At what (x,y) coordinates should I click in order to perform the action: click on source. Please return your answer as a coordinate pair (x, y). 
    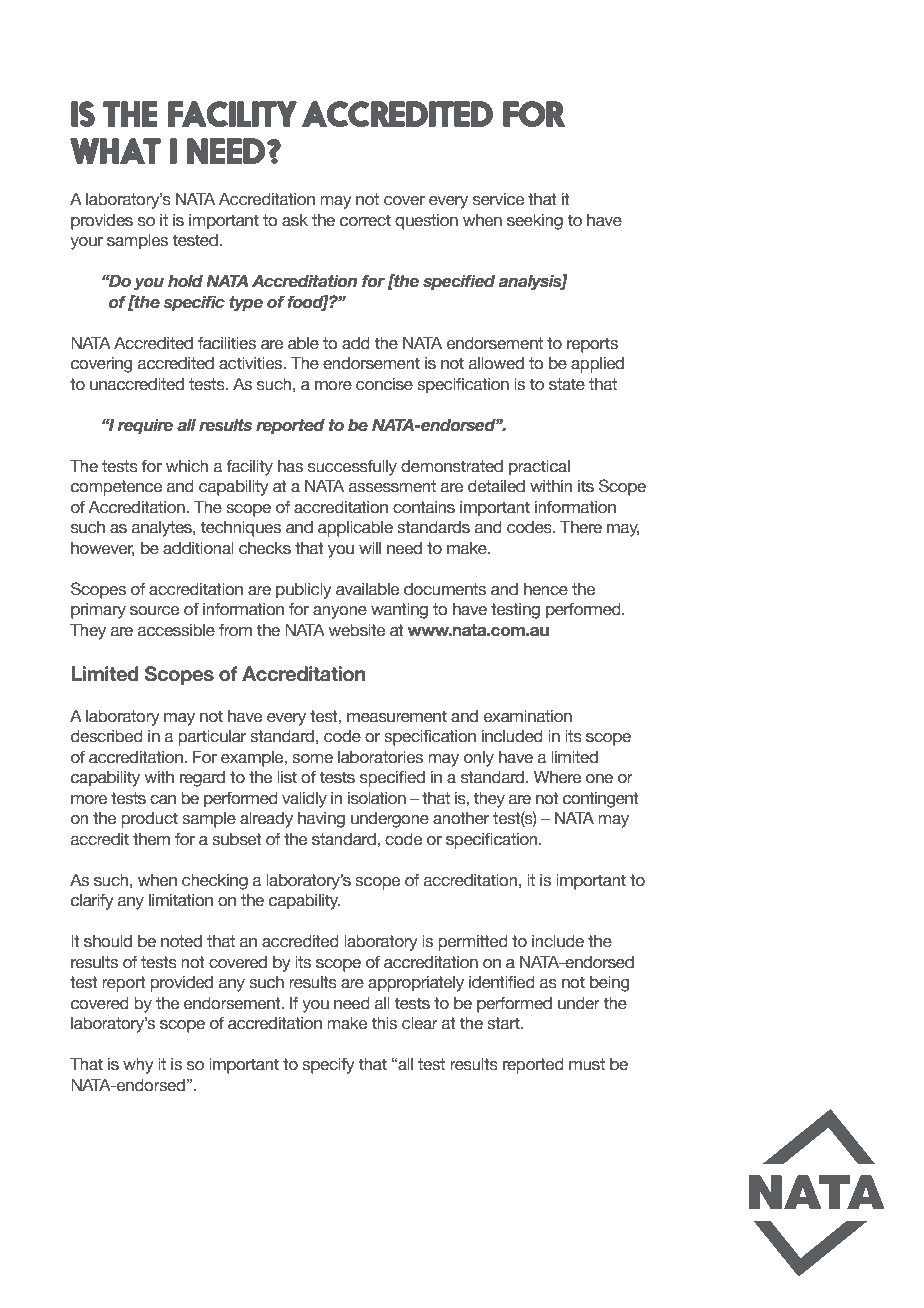
    Looking at the image, I should click on (154, 611).
